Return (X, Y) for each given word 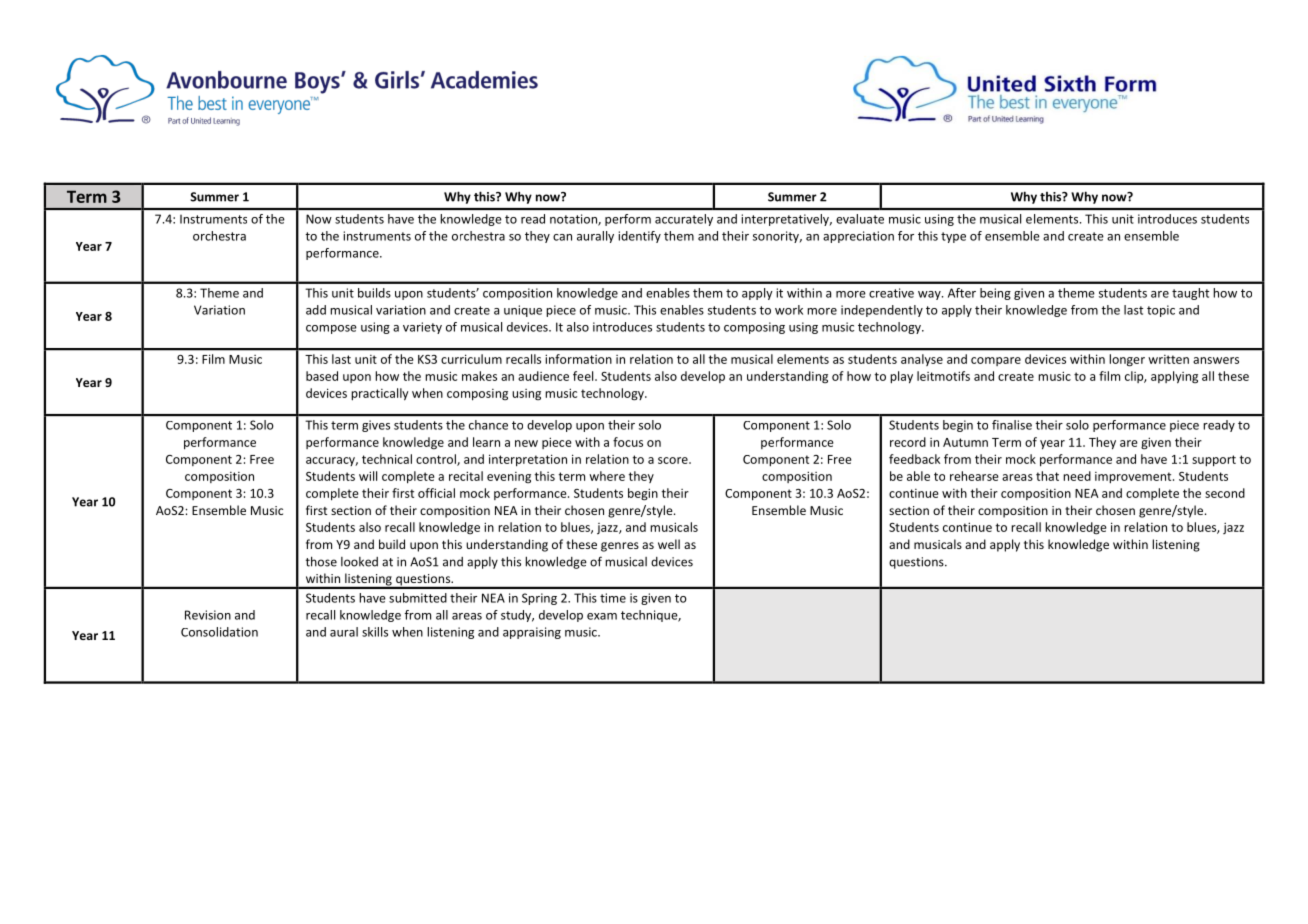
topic (1161, 311)
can (562, 237)
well (669, 544)
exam (602, 616)
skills (375, 632)
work (789, 310)
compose (331, 329)
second (1225, 493)
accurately (684, 220)
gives (376, 426)
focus (628, 442)
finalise (1012, 425)
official (436, 493)
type (953, 237)
